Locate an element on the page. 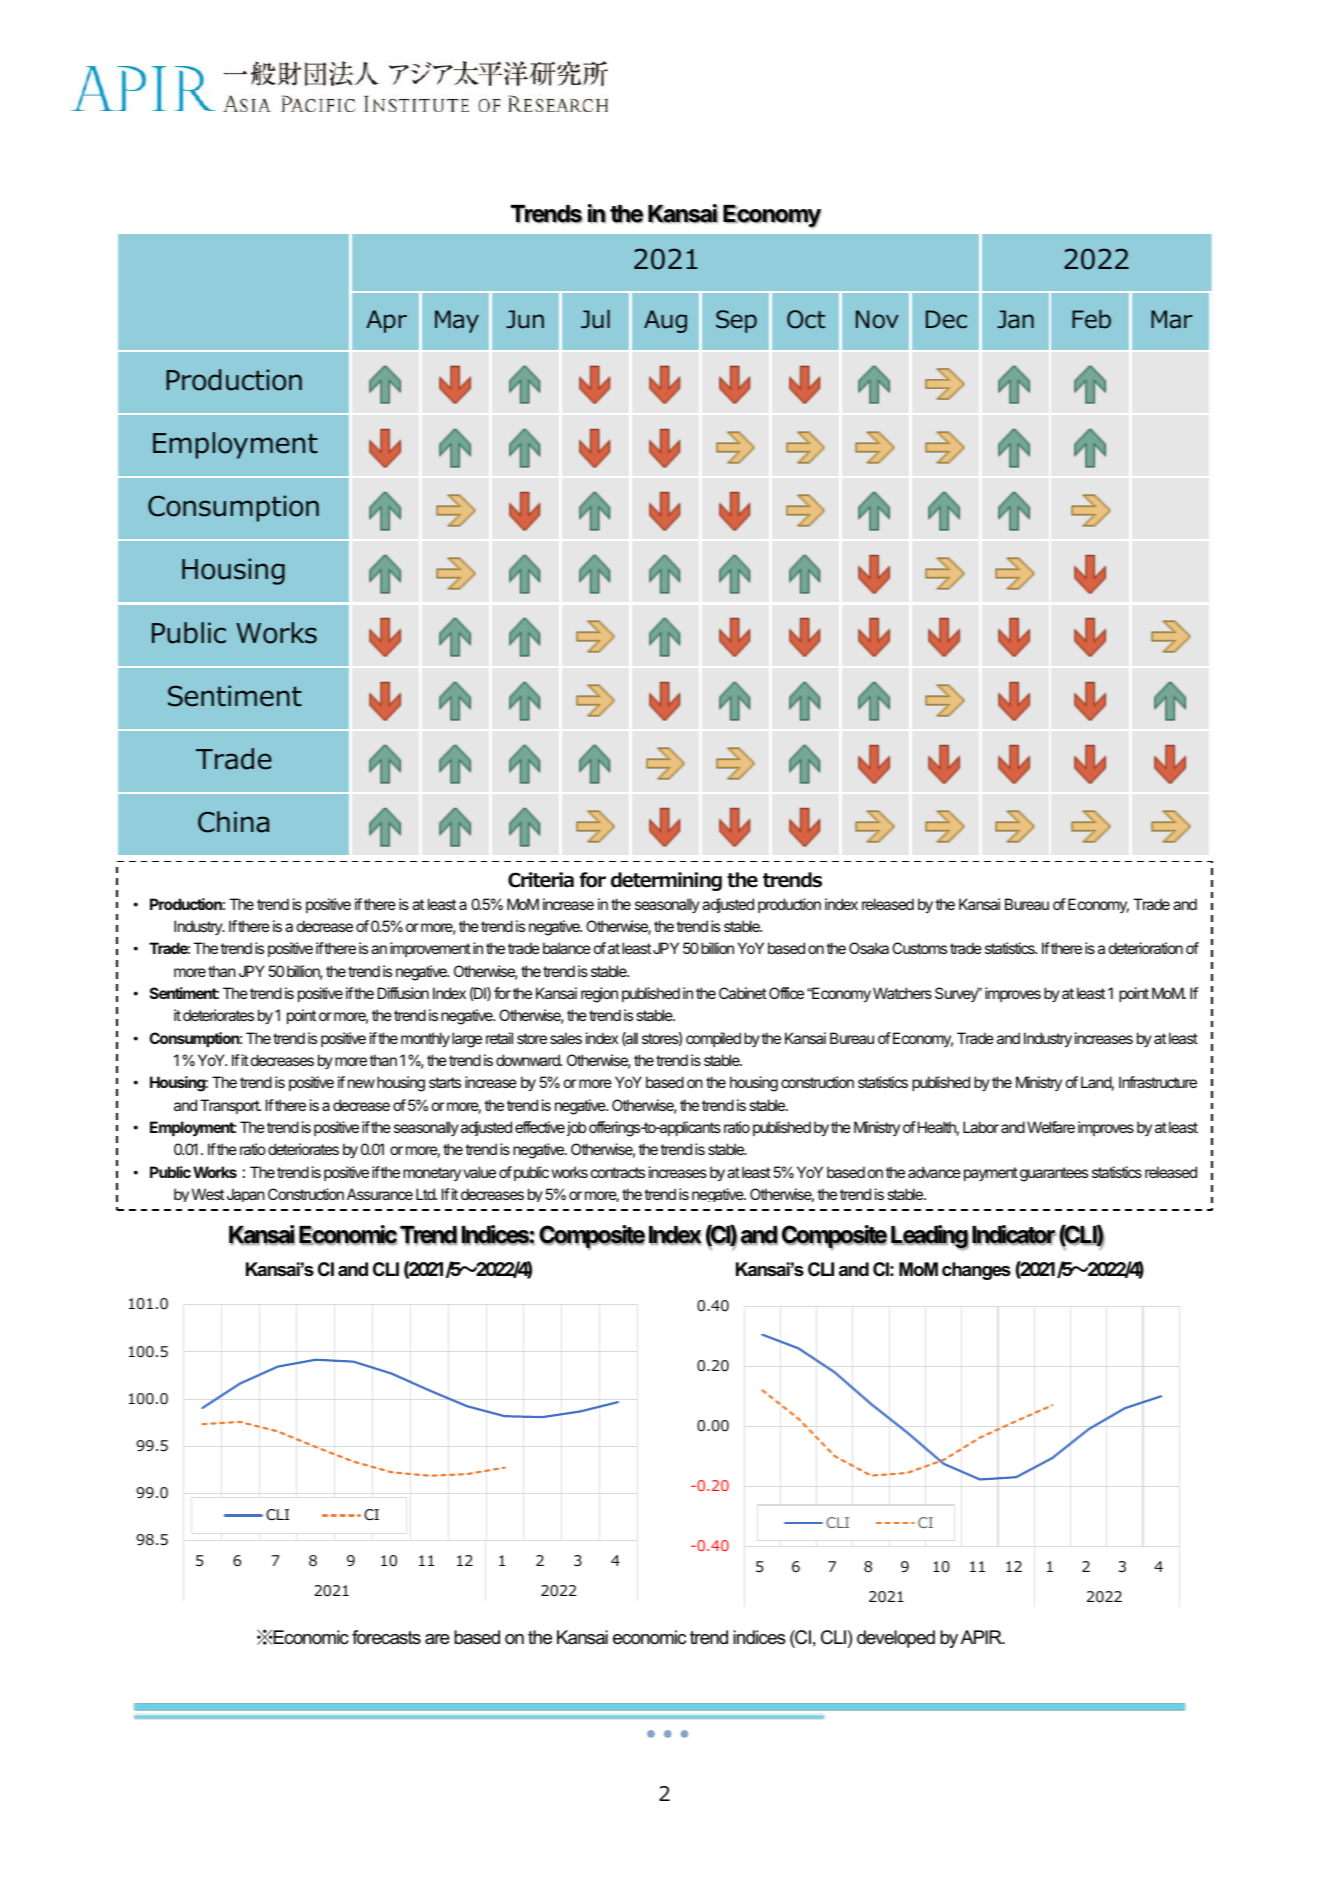 The height and width of the page is (1880, 1329). Diffusion is located at coordinates (403, 993).
